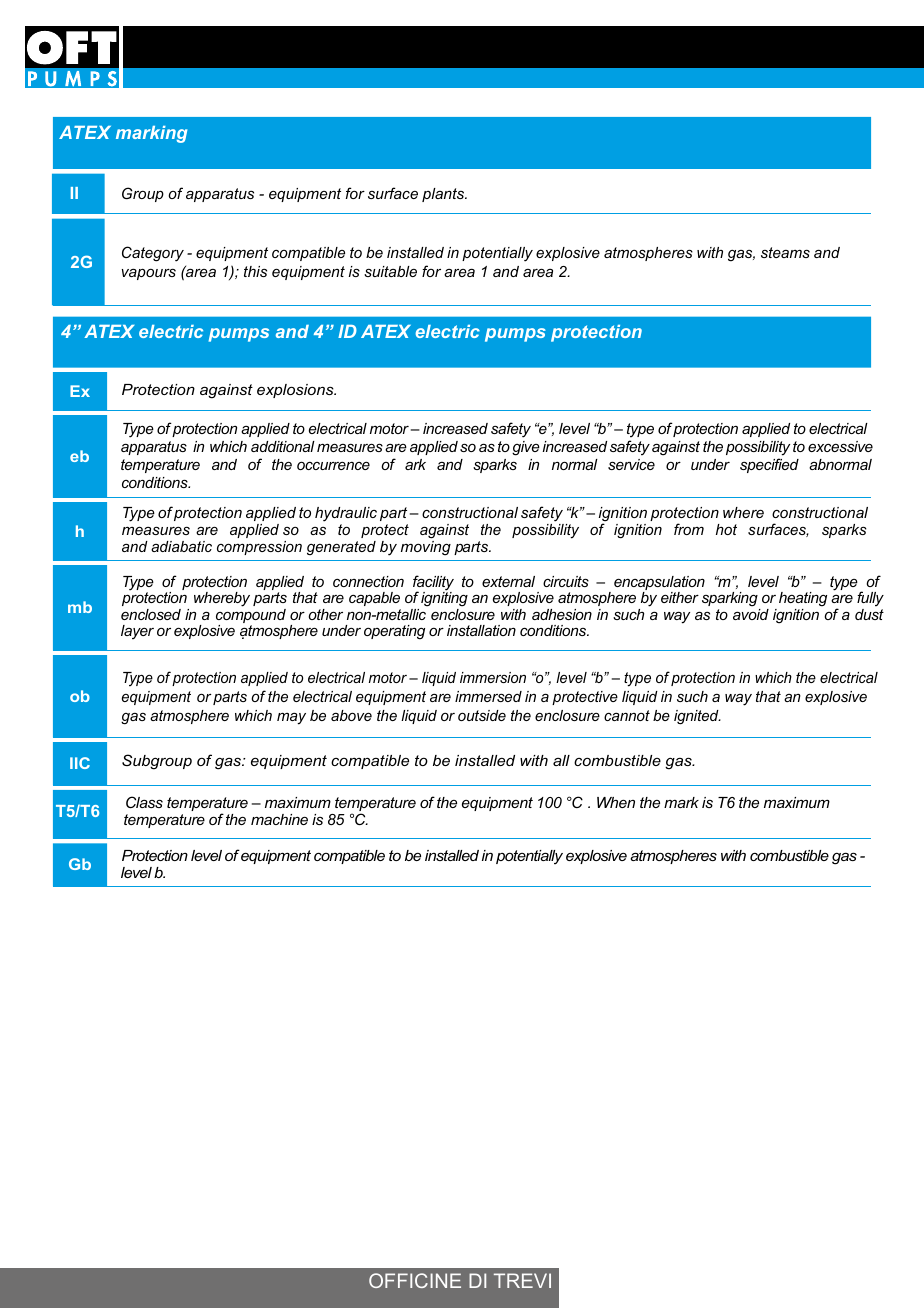 This screenshot has height=1308, width=924. What do you see at coordinates (444, 195) in the screenshot?
I see `plants` at bounding box center [444, 195].
